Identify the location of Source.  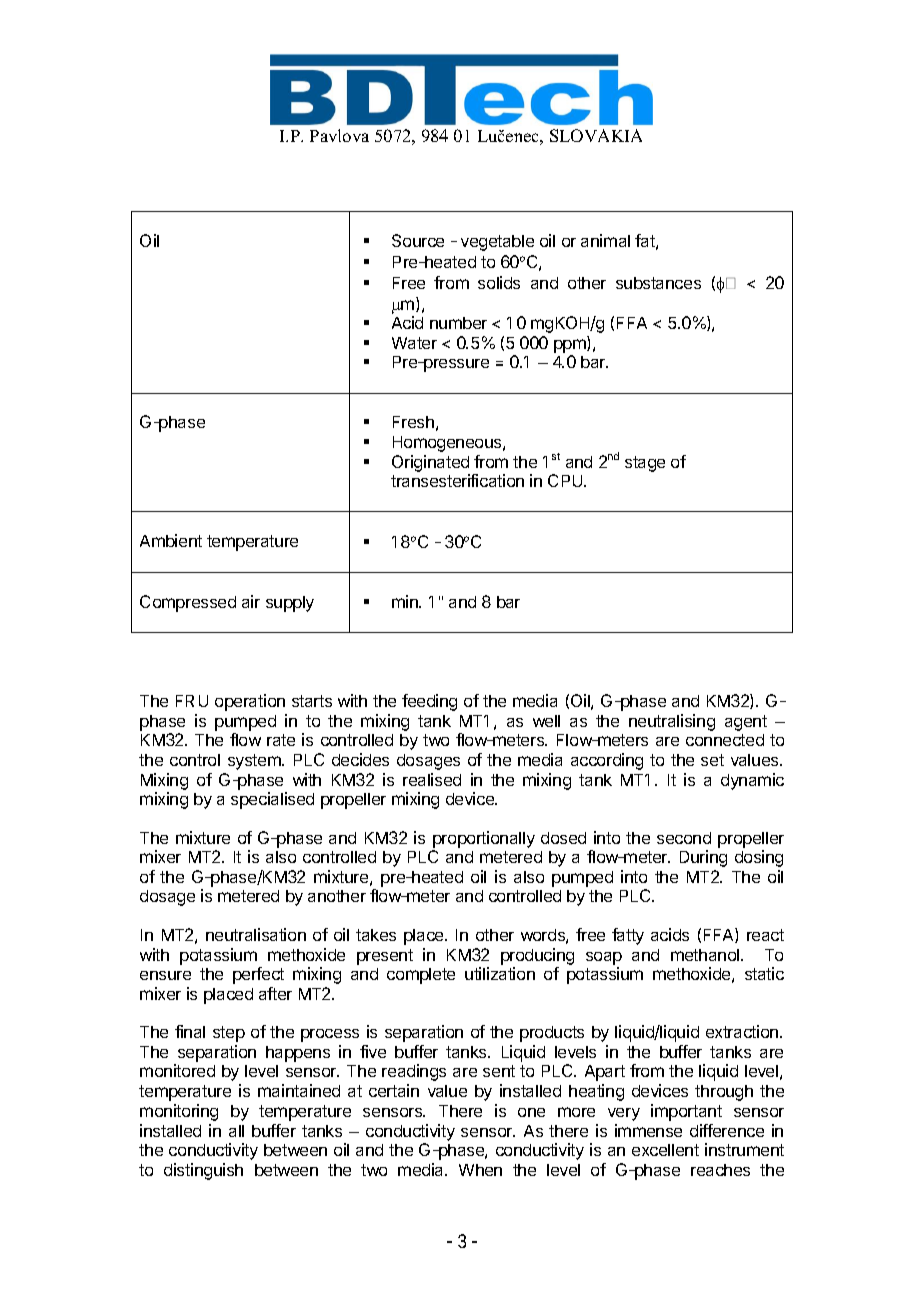
(418, 240).
